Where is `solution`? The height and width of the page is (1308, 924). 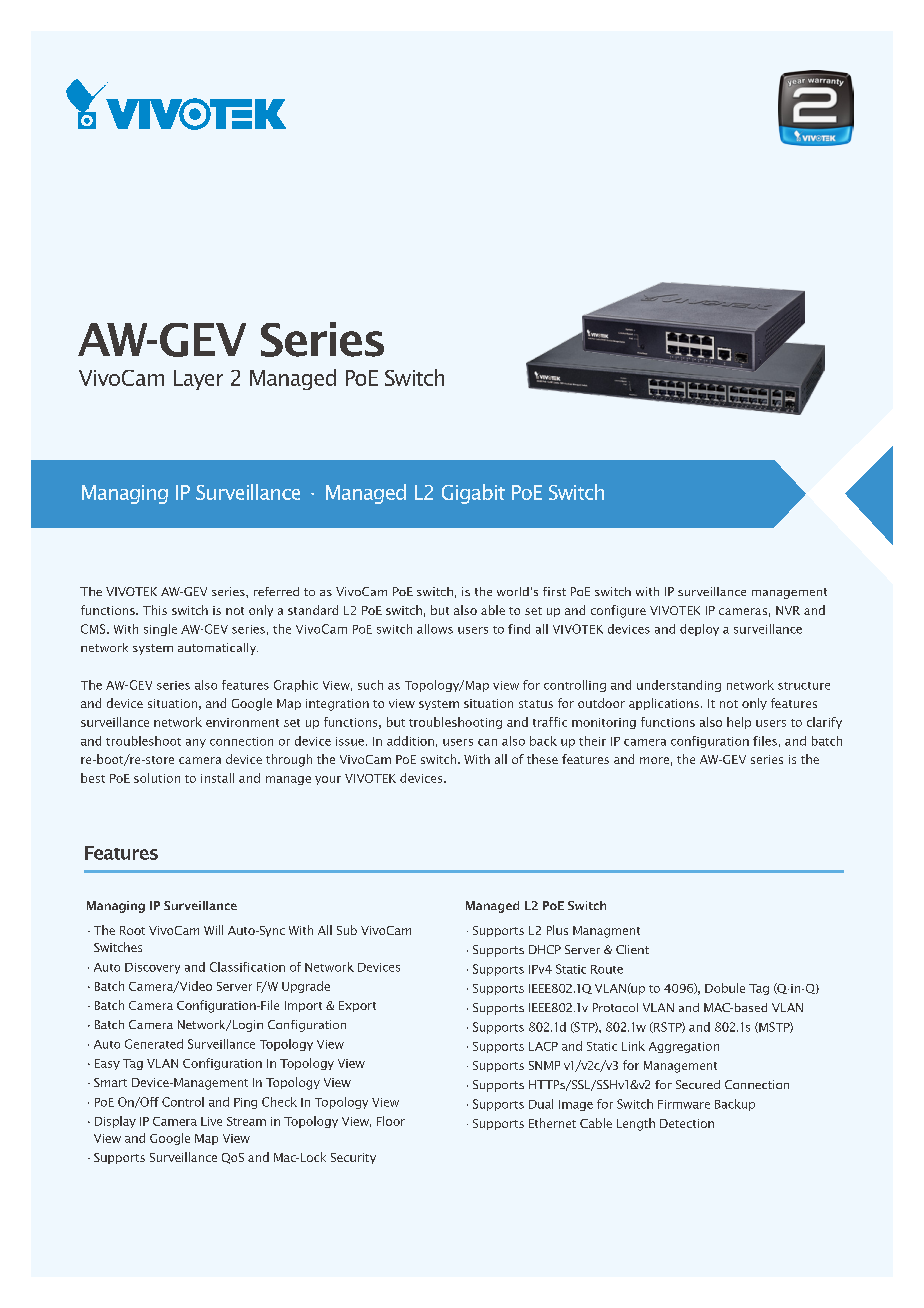 solution is located at coordinates (157, 778).
